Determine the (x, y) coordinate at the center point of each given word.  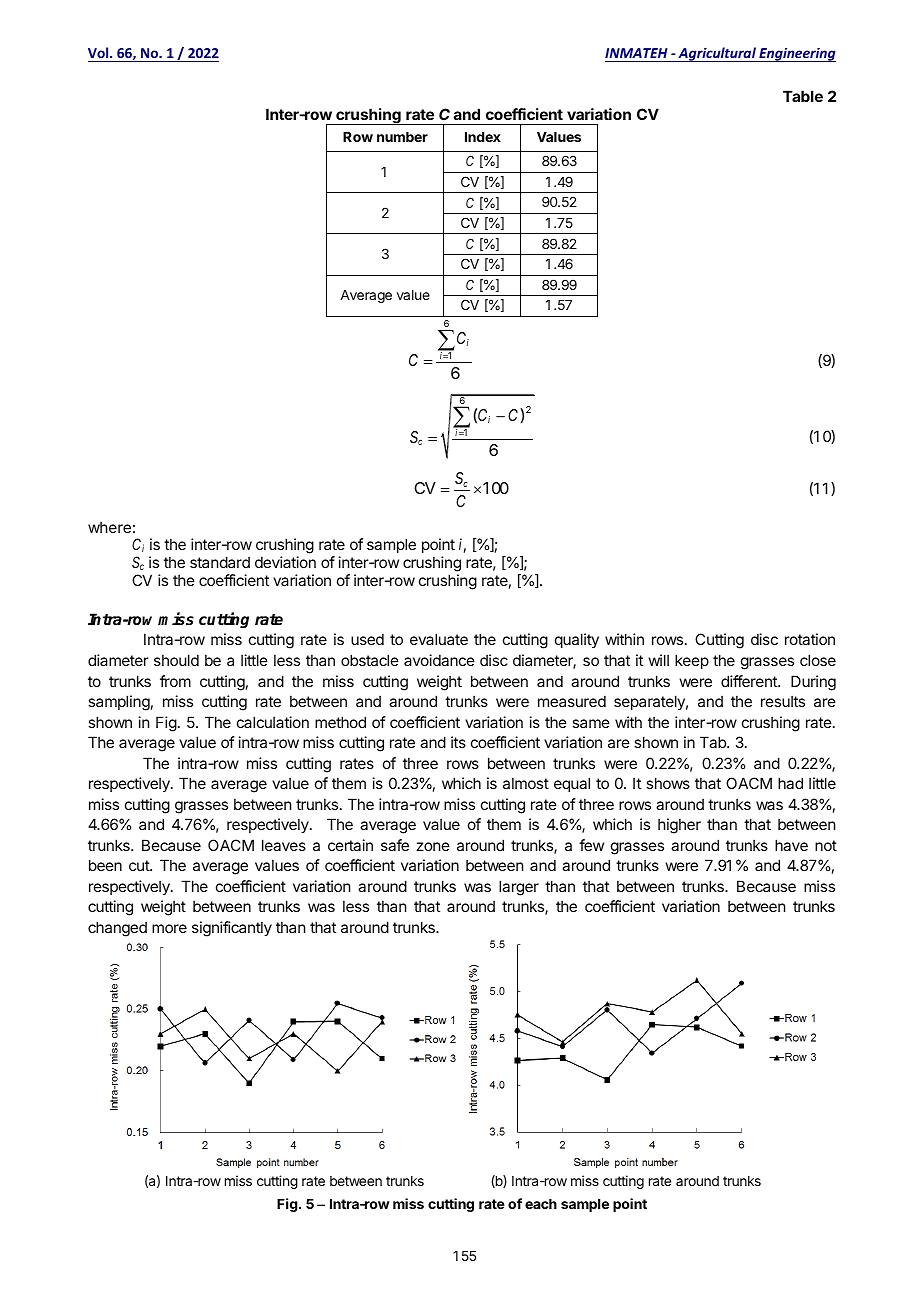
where (109, 527)
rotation (810, 639)
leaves (284, 845)
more (169, 928)
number (402, 137)
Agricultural (717, 54)
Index (483, 137)
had (790, 783)
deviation (285, 562)
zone (433, 846)
